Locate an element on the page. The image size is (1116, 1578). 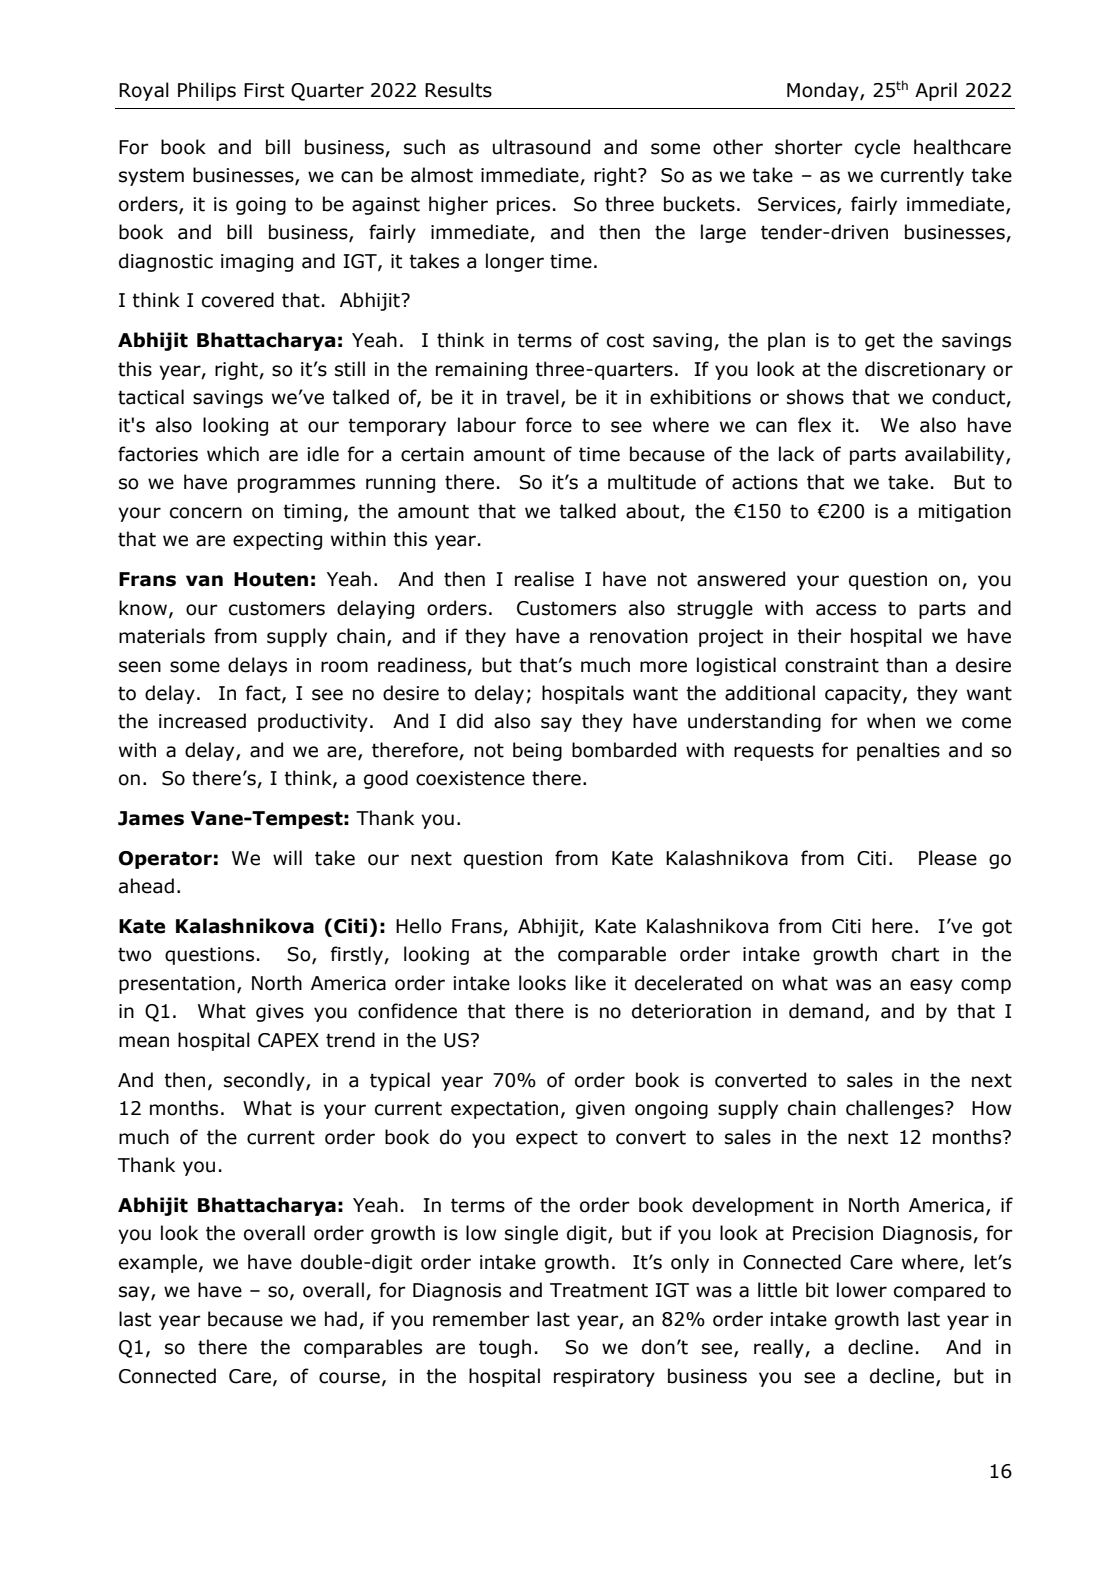
CAPEX is located at coordinates (288, 1040).
